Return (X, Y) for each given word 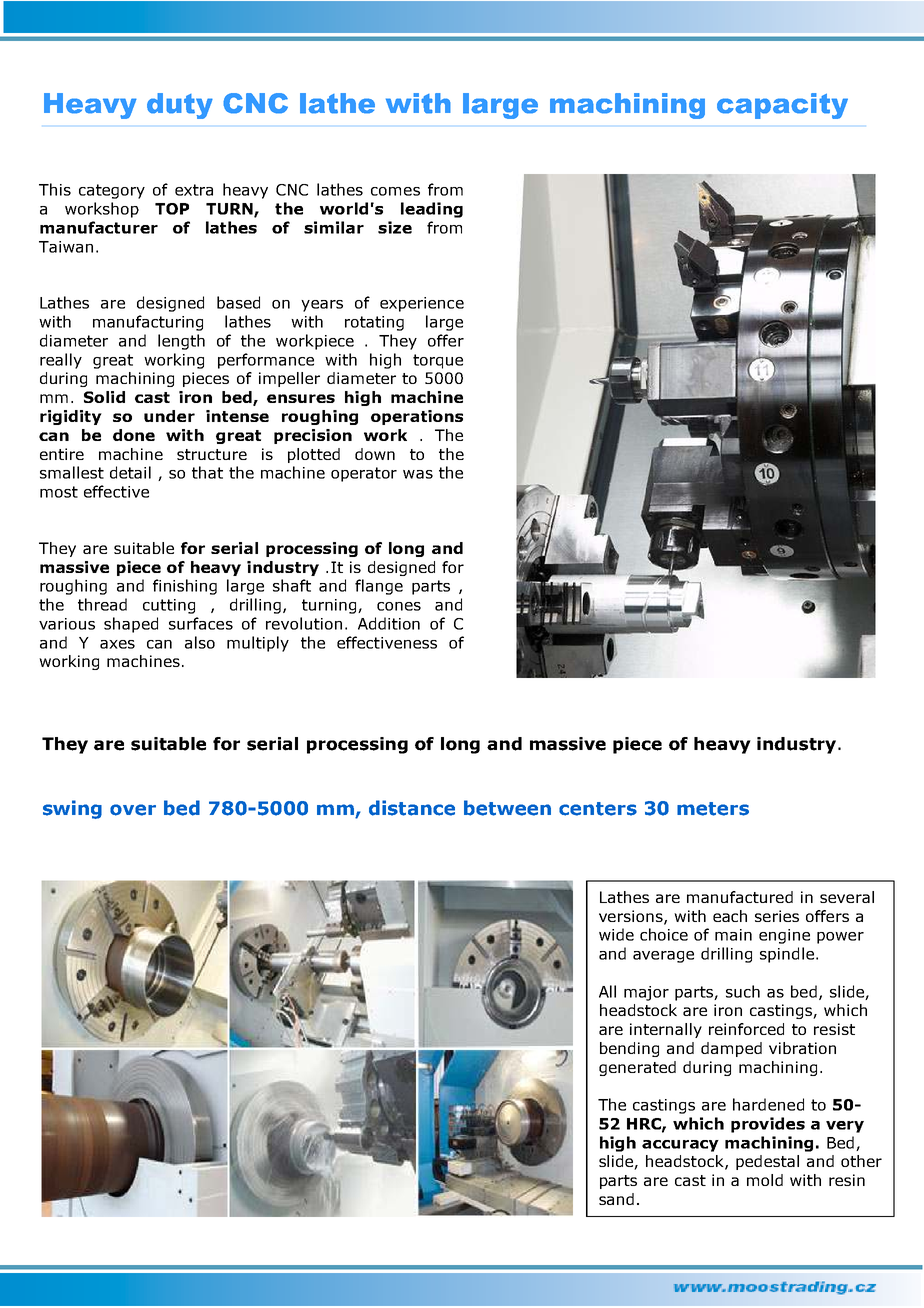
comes (395, 191)
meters (713, 809)
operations (417, 417)
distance (412, 808)
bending (629, 1049)
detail (130, 472)
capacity (782, 106)
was (418, 474)
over (133, 810)
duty (180, 106)
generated (637, 1068)
